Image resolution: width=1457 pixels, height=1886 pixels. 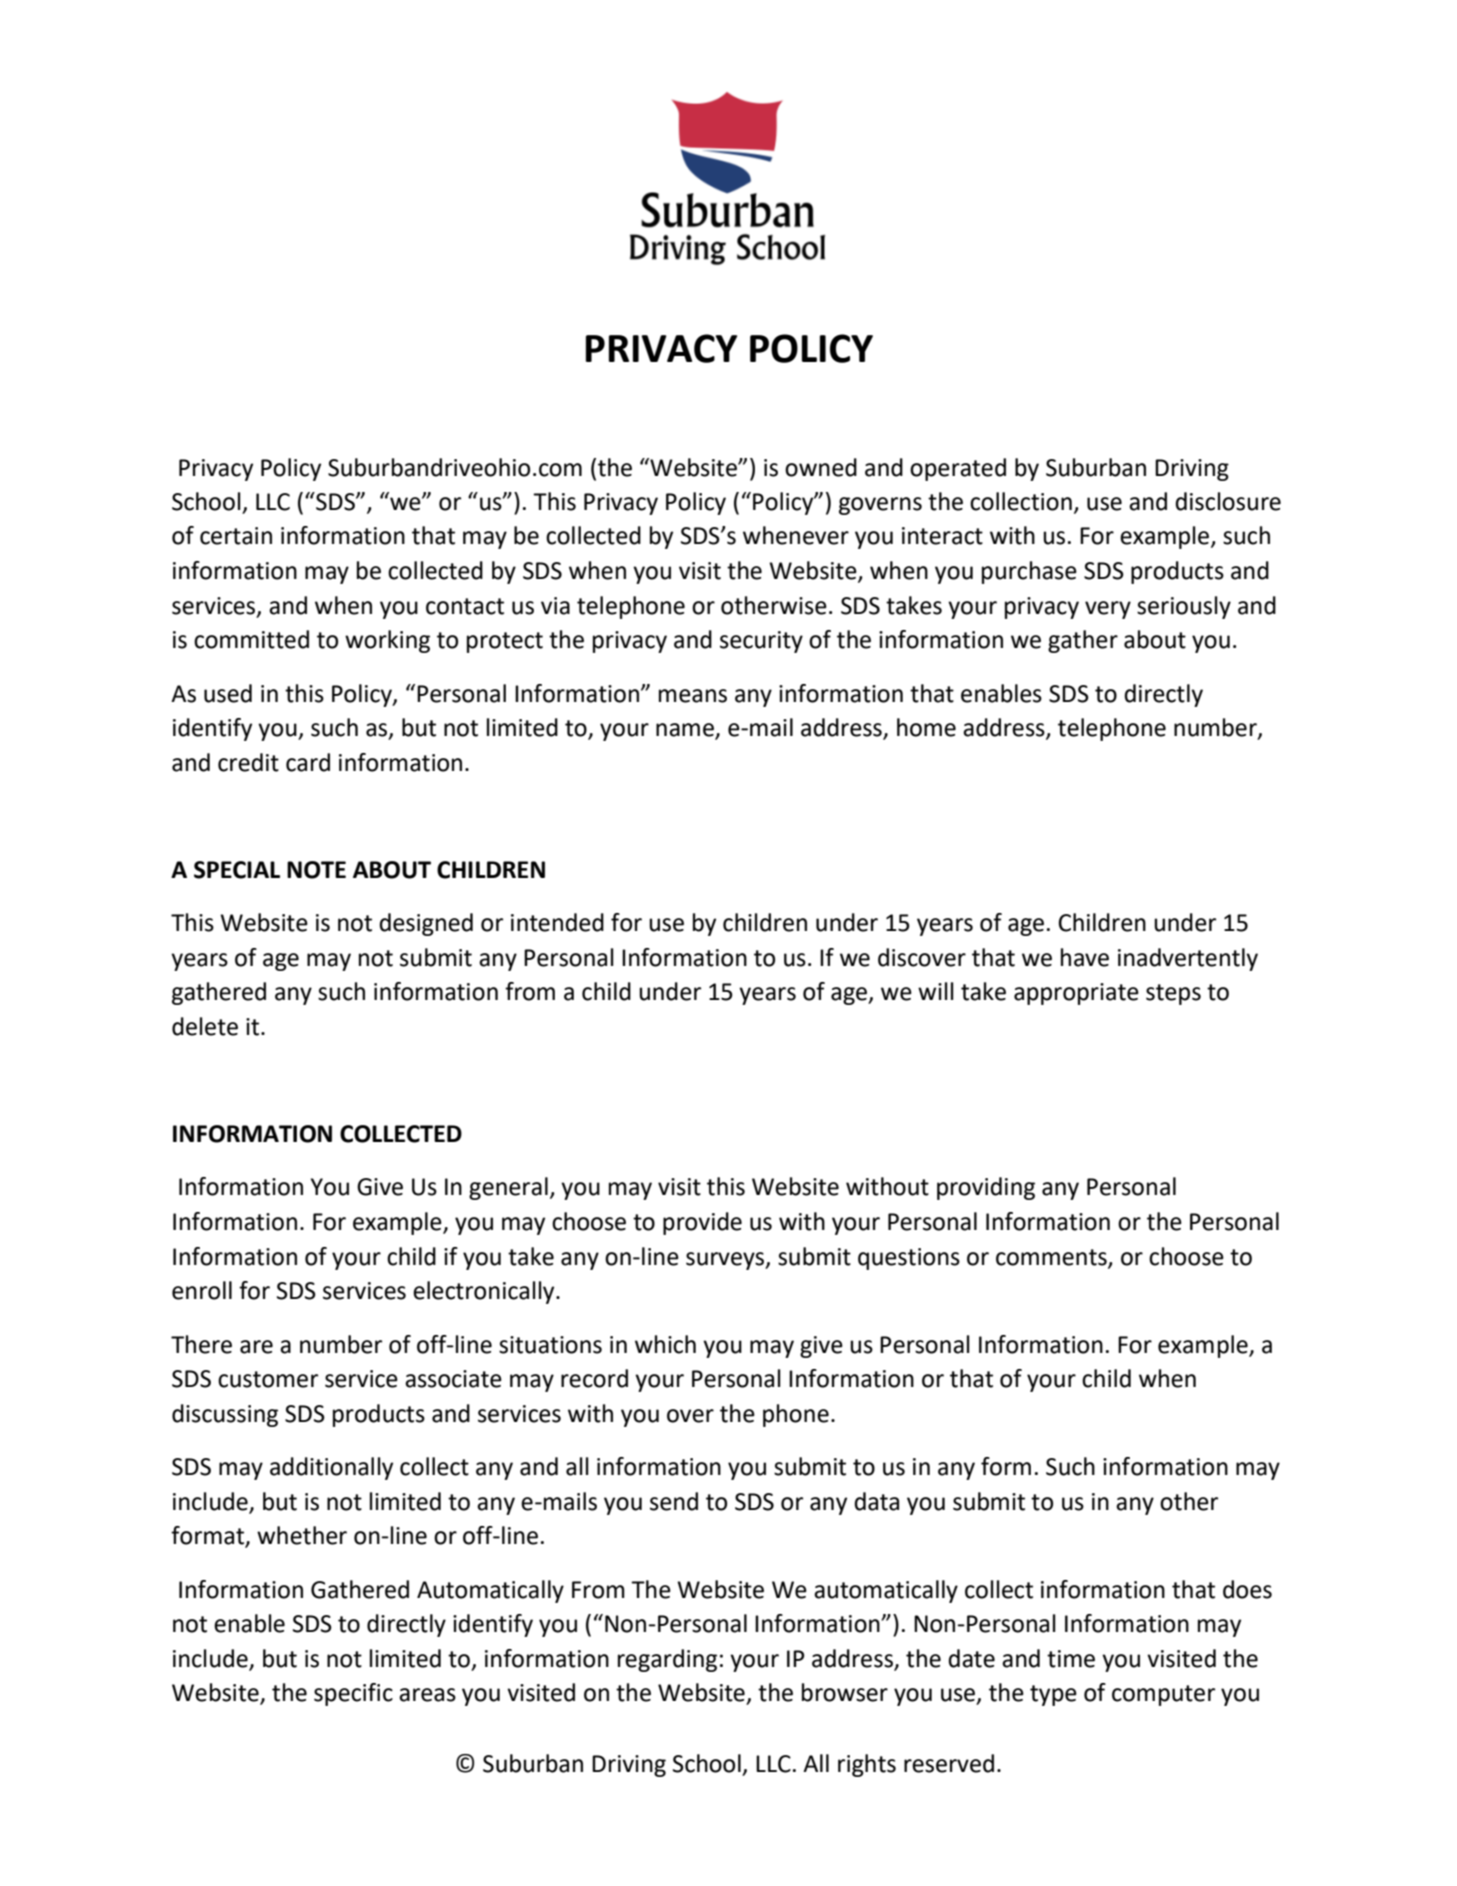 I want to click on owned, so click(x=821, y=467).
